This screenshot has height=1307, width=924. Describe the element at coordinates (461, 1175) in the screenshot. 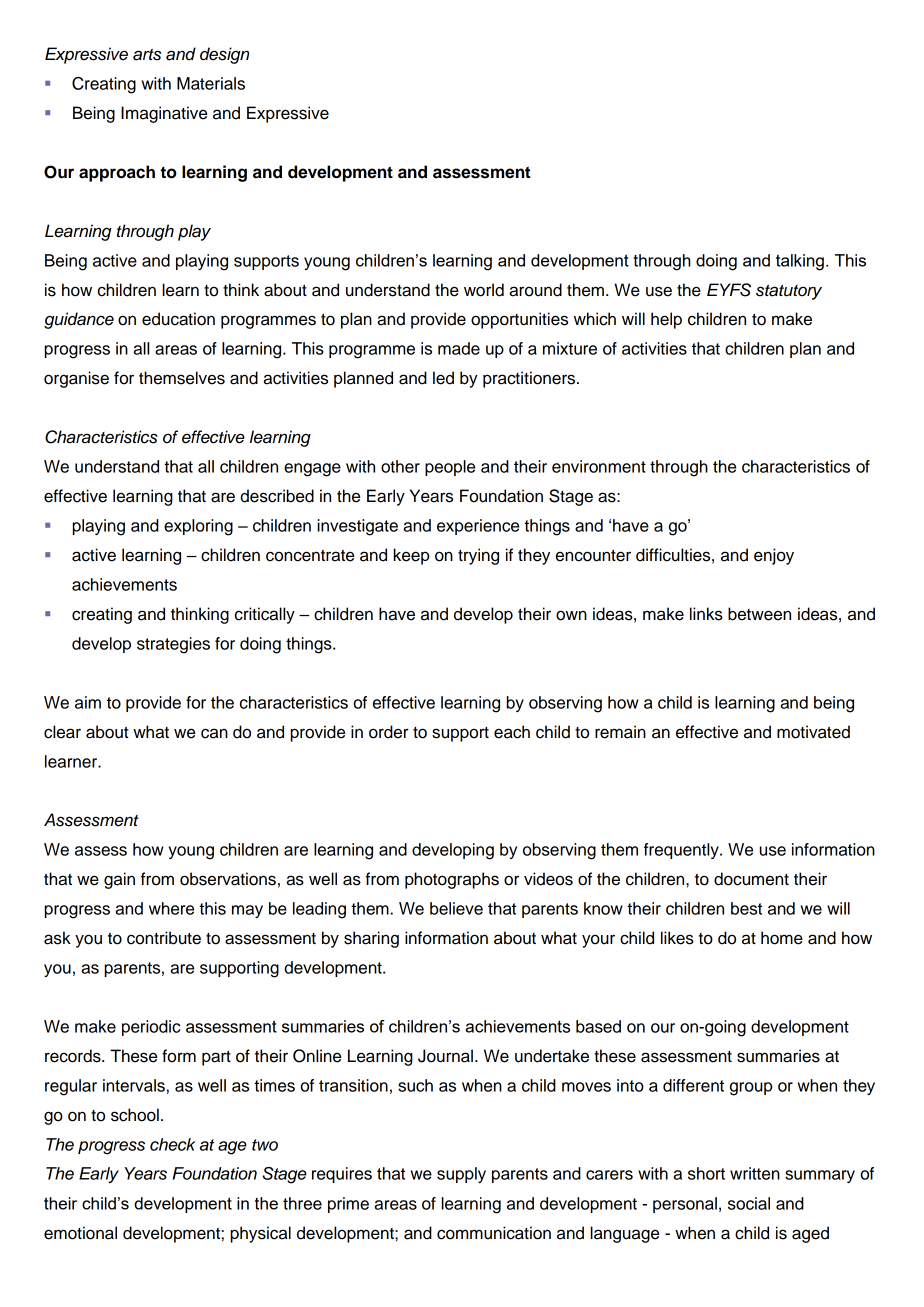

I see `supply` at that location.
